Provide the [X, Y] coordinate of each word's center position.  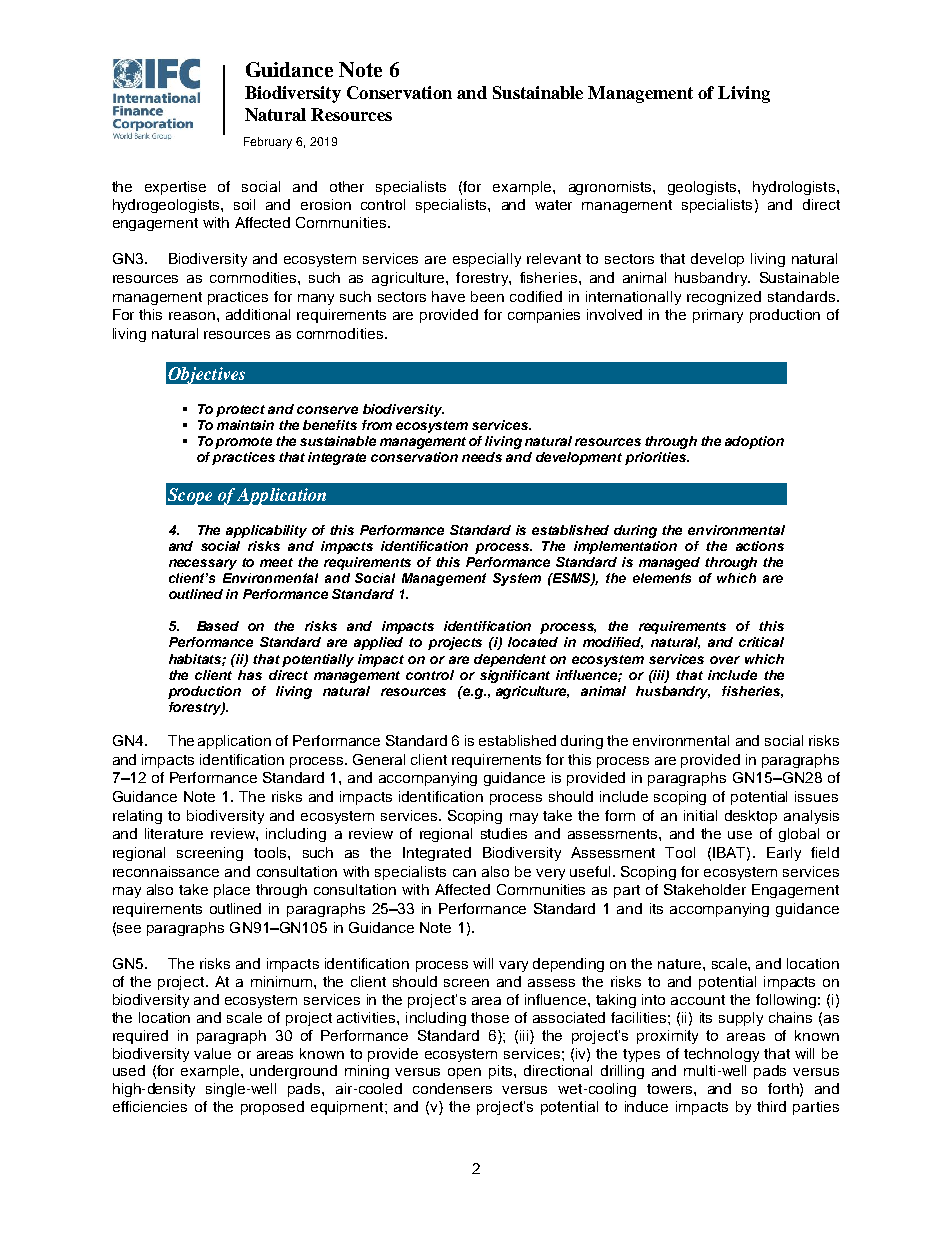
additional [258, 314]
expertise [175, 188]
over [725, 660]
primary [718, 316]
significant [515, 676]
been [487, 296]
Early [784, 854]
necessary [203, 564]
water [553, 205]
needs [482, 457]
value [212, 1053]
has [250, 675]
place [232, 891]
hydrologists [794, 188]
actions [760, 546]
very [550, 874]
